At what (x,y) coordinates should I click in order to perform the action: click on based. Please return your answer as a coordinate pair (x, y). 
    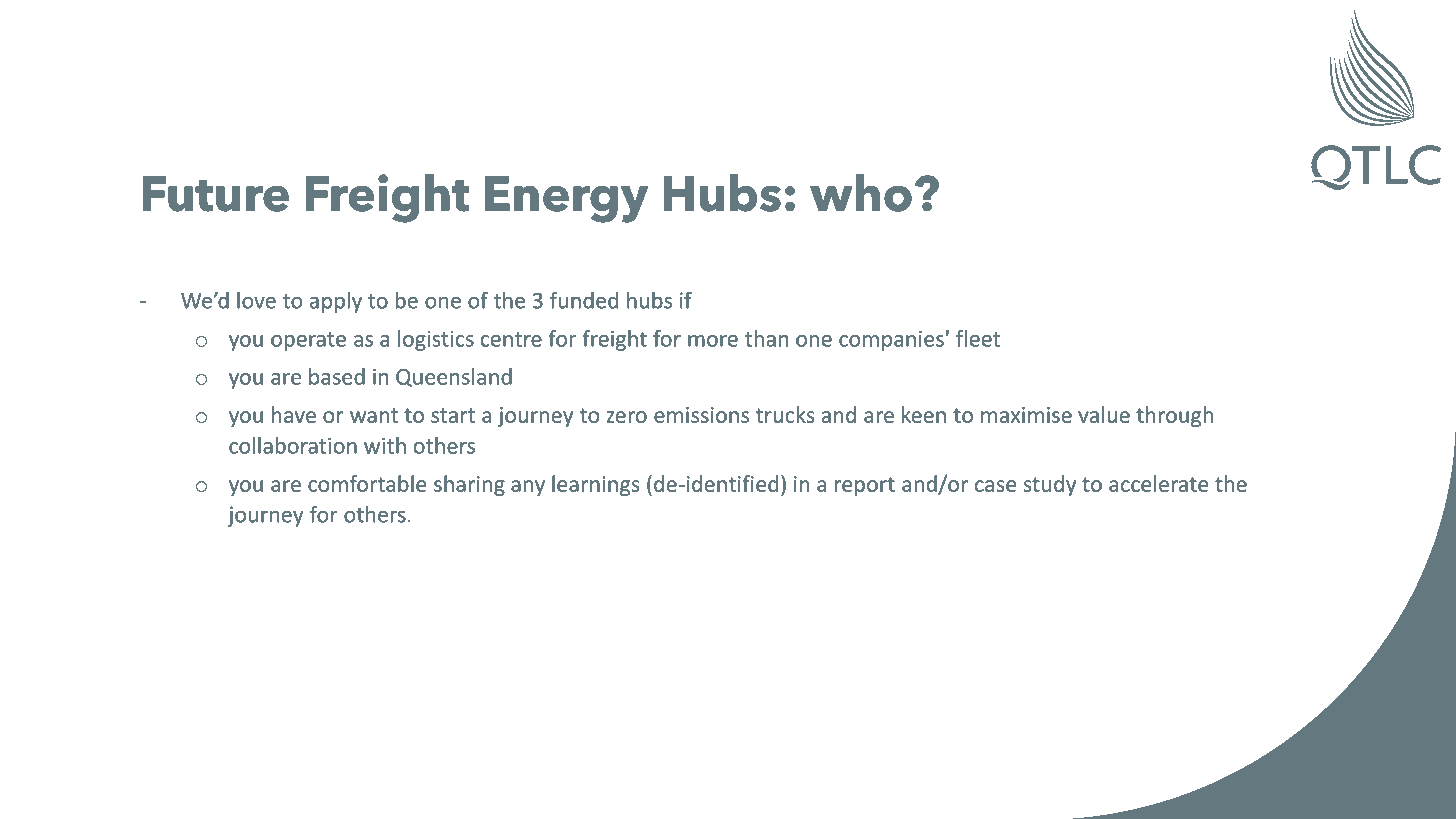
    Looking at the image, I should click on (337, 376).
